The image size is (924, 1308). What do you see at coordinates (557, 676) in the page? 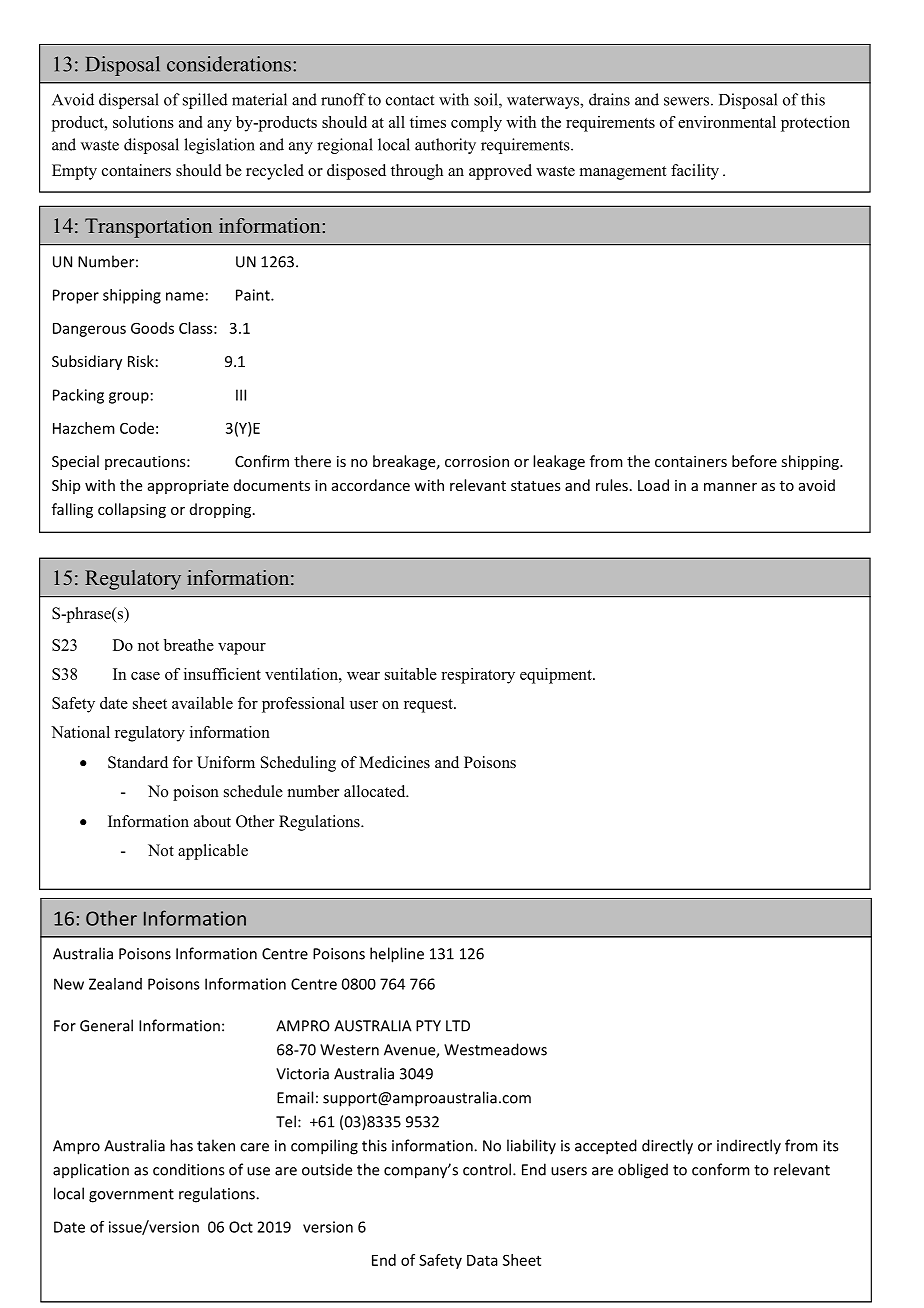
I see `equipment` at bounding box center [557, 676].
